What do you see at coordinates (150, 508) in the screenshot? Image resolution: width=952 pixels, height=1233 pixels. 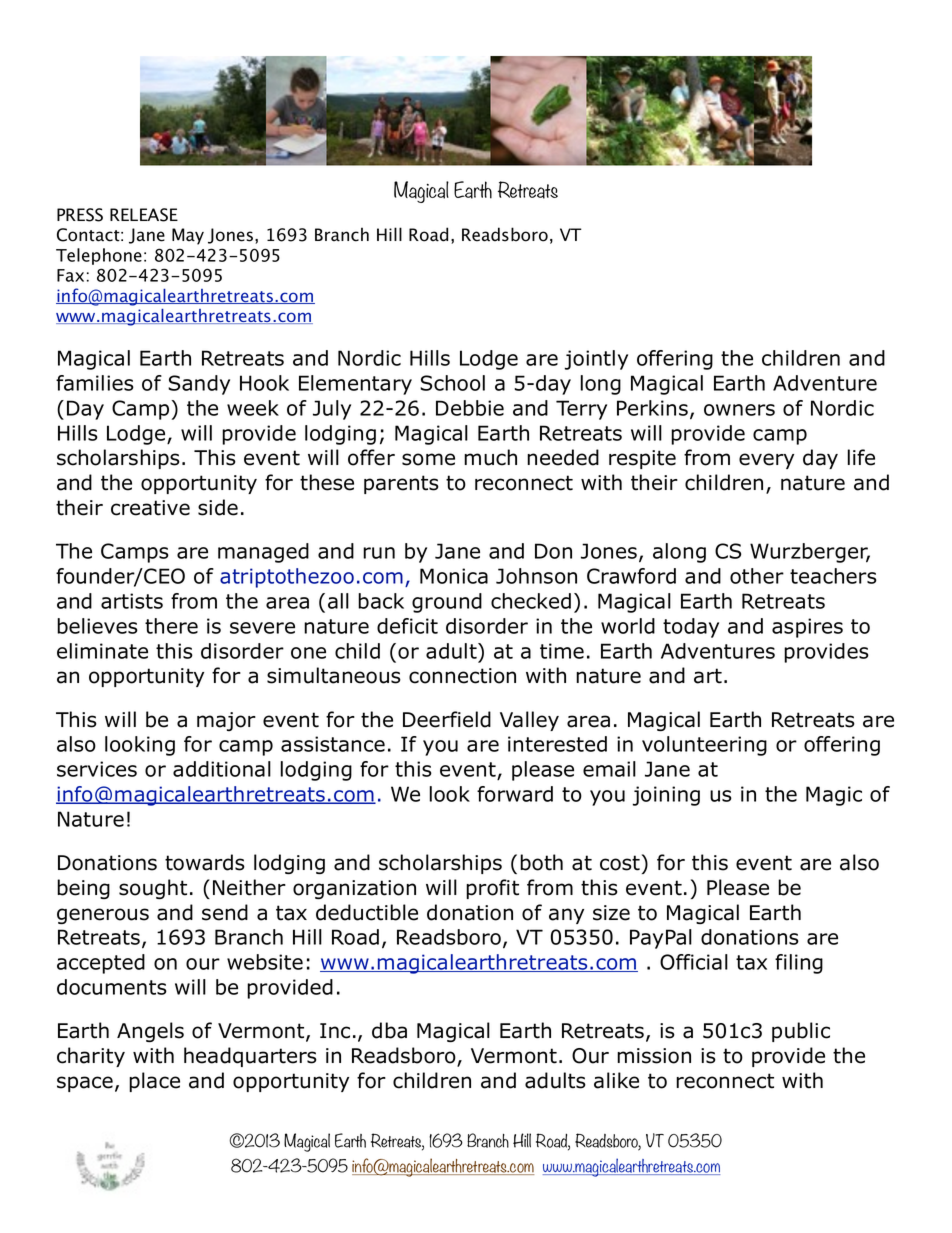 I see `creative` at bounding box center [150, 508].
